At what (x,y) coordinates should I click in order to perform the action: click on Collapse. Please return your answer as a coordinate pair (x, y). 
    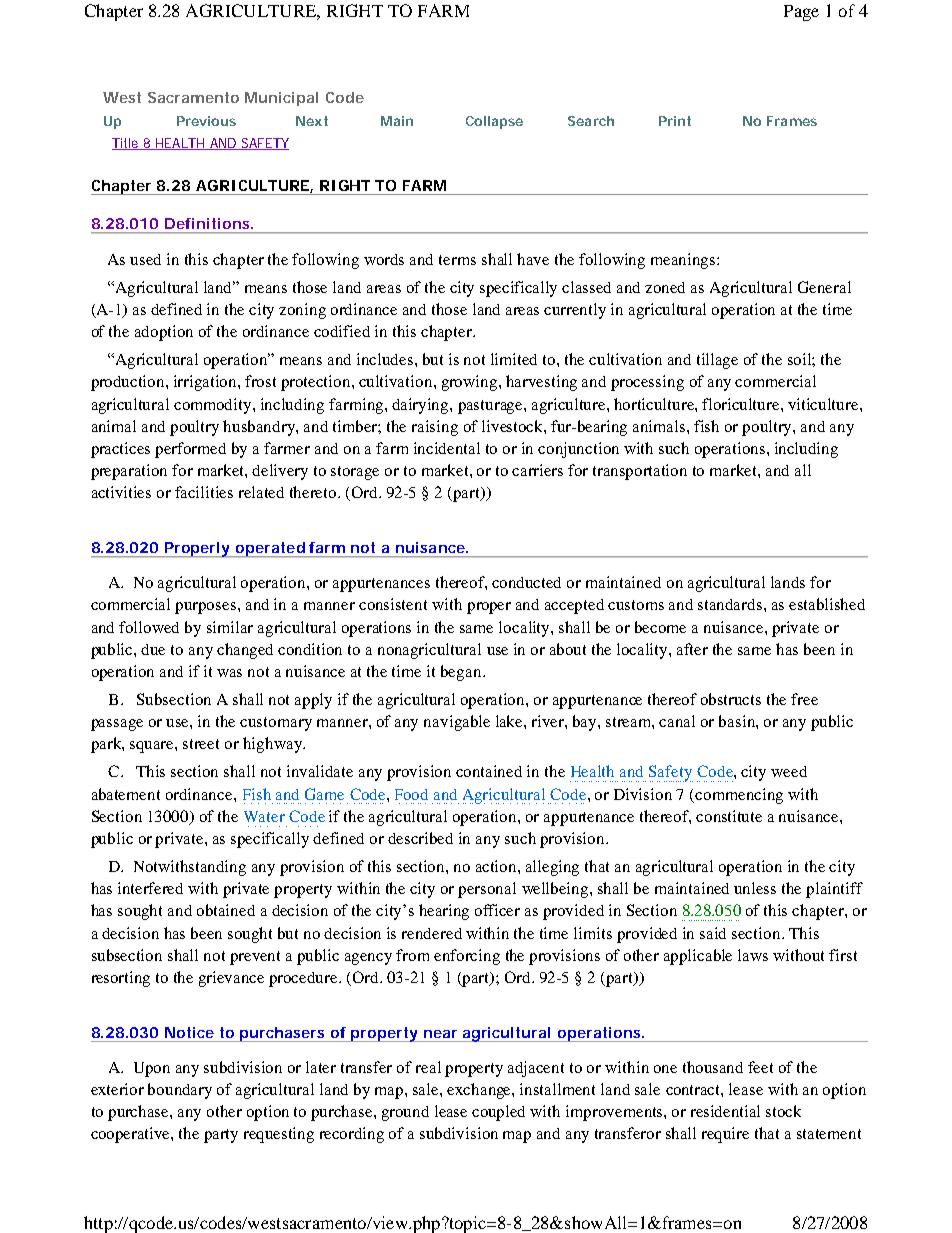
    Looking at the image, I should click on (494, 122).
